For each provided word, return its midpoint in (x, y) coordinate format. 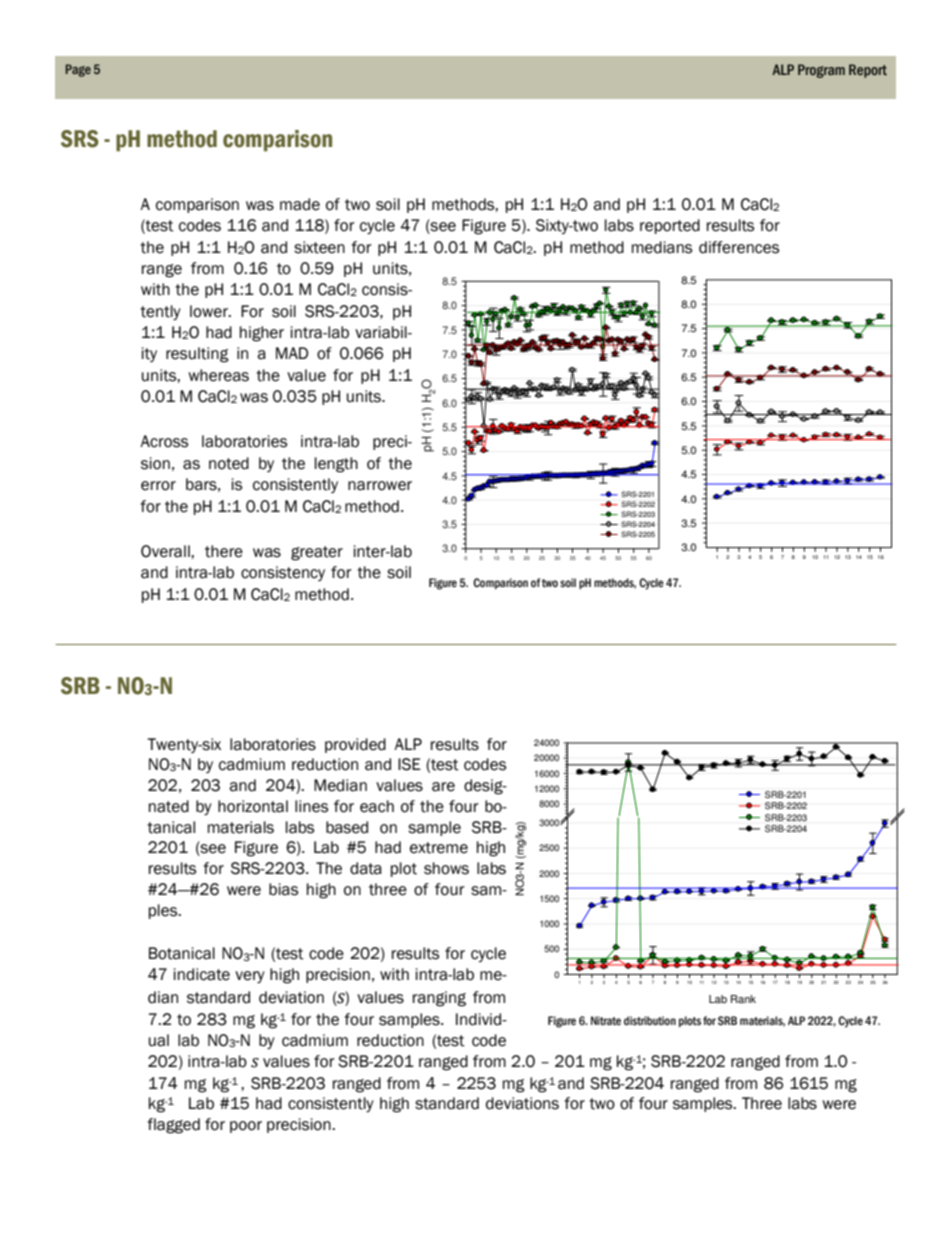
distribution (650, 1020)
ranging (439, 999)
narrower (380, 486)
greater (317, 553)
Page (78, 70)
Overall (166, 551)
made (300, 204)
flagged (173, 1126)
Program (821, 71)
